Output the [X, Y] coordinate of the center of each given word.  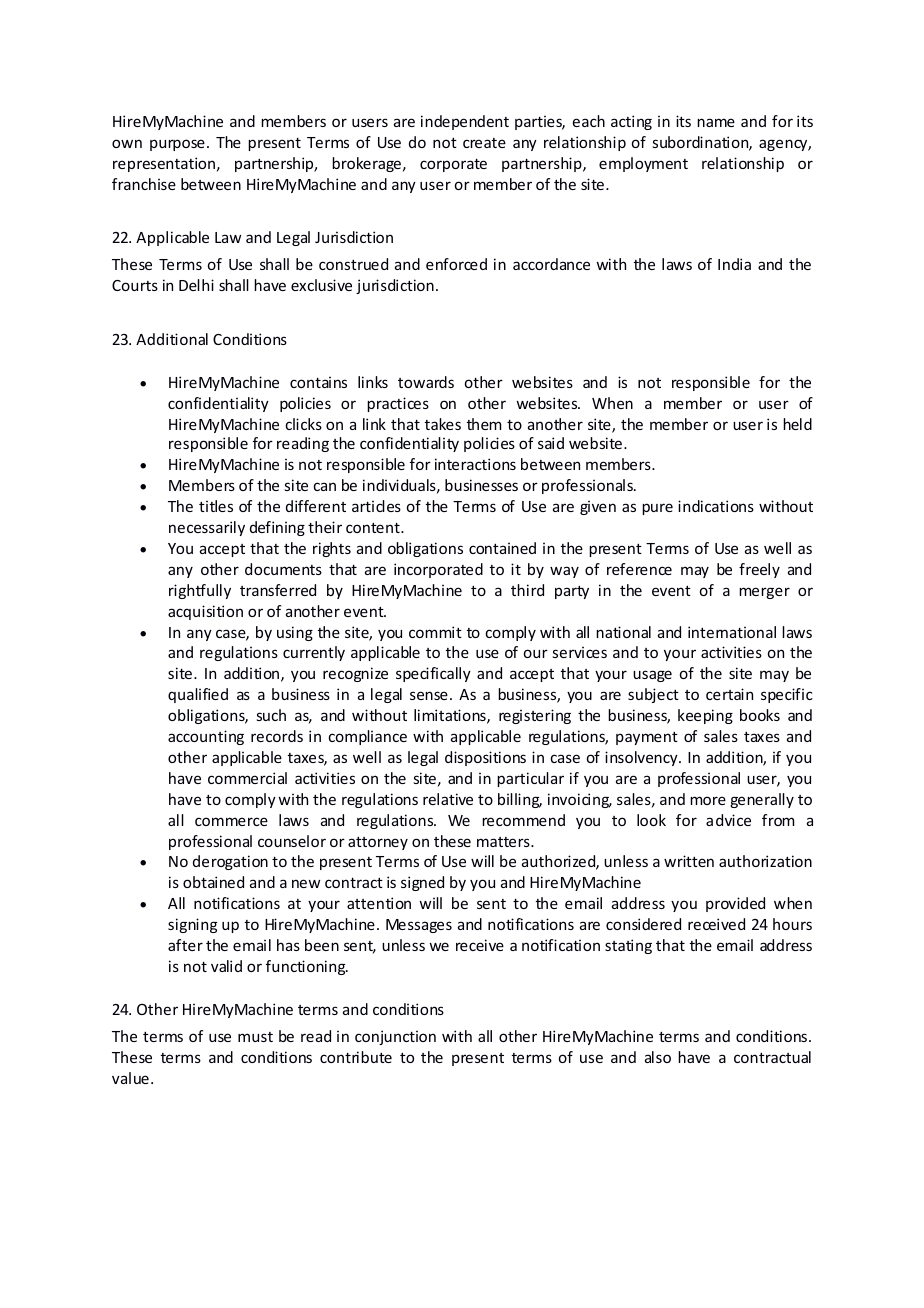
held [797, 424]
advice [728, 820]
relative [448, 799]
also [658, 1057]
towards [426, 382]
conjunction [395, 1037]
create [484, 143]
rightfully [200, 591]
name [716, 122]
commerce [231, 821]
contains [318, 382]
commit [435, 632]
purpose [177, 145]
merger [764, 593]
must [255, 1037]
